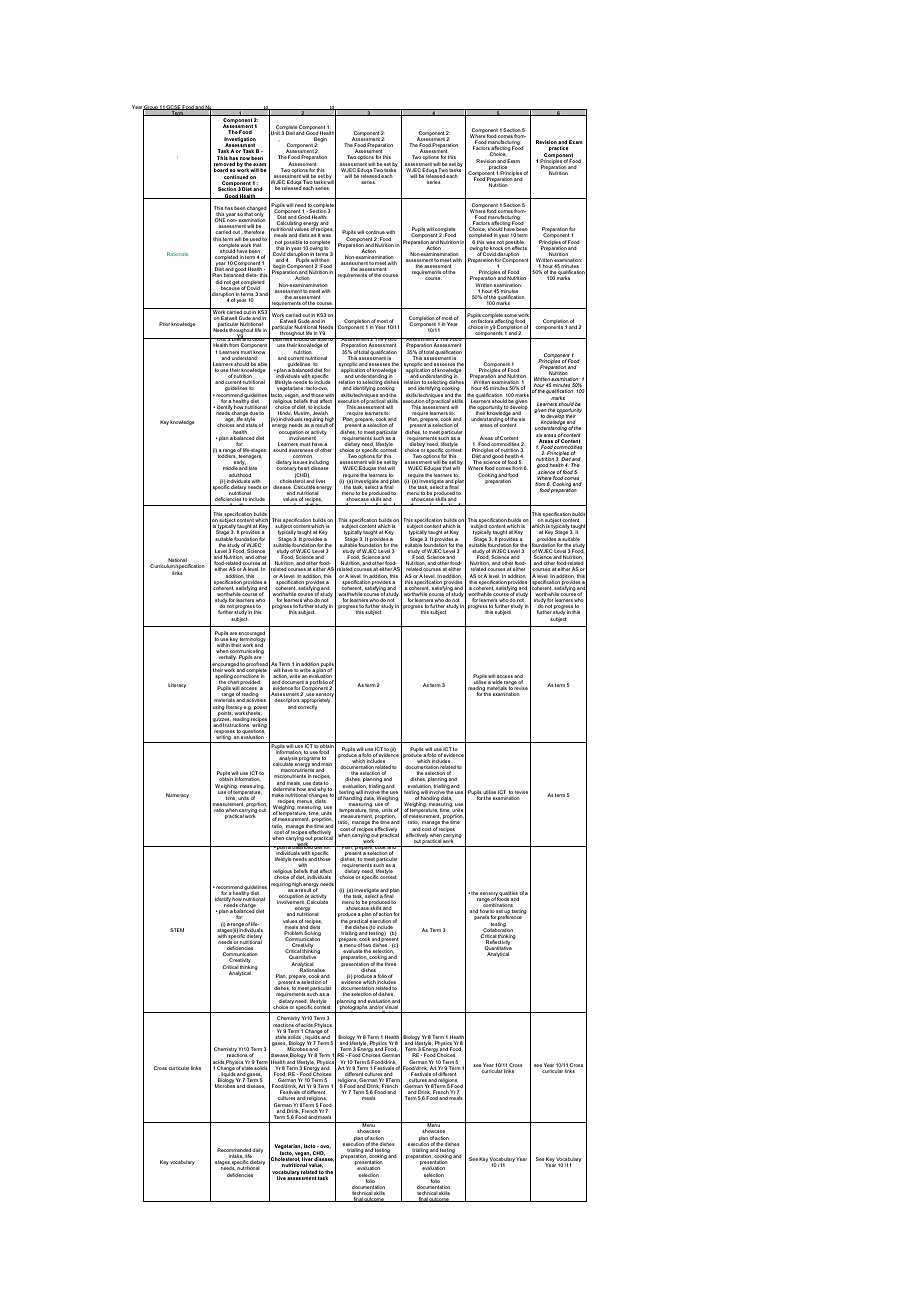 The image size is (924, 1308). Describe the element at coordinates (177, 795) in the document. I see `Numeracy` at that location.
